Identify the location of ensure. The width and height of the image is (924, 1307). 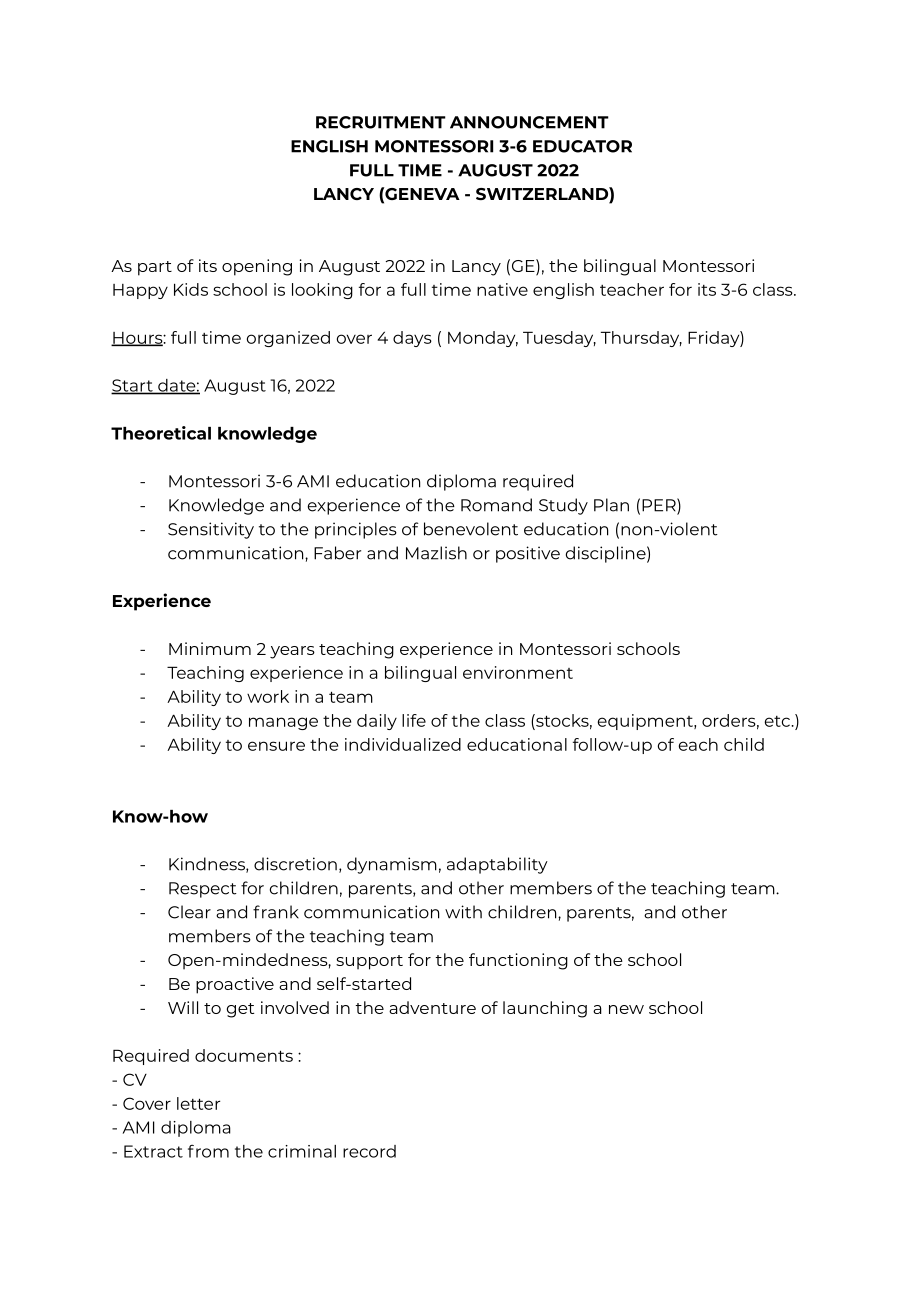
(276, 746).
